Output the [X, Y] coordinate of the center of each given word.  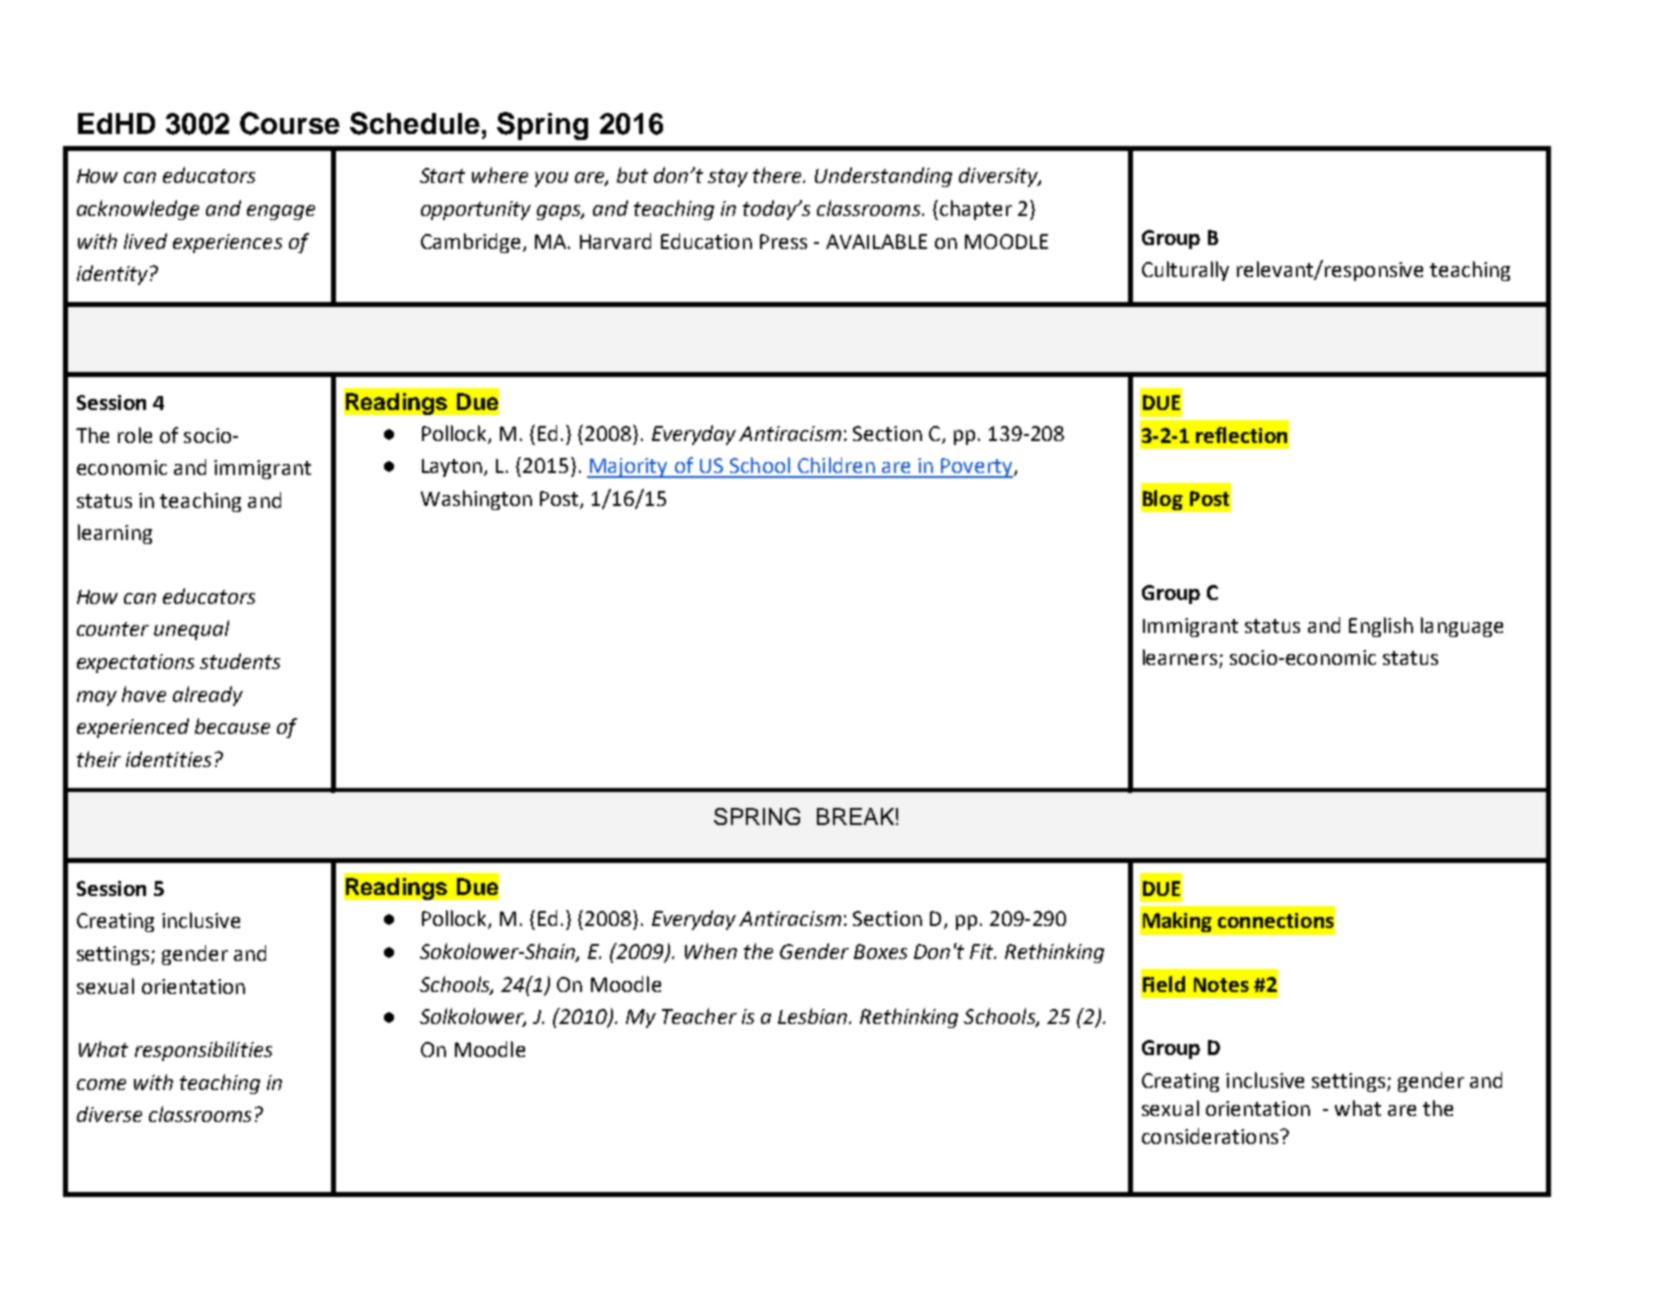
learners [1180, 657]
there [778, 175]
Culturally [1185, 271]
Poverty [977, 468]
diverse [109, 1114]
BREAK [855, 816]
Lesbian [814, 1016]
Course [290, 123]
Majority [628, 468]
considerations [1211, 1136]
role [135, 435]
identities [168, 759]
